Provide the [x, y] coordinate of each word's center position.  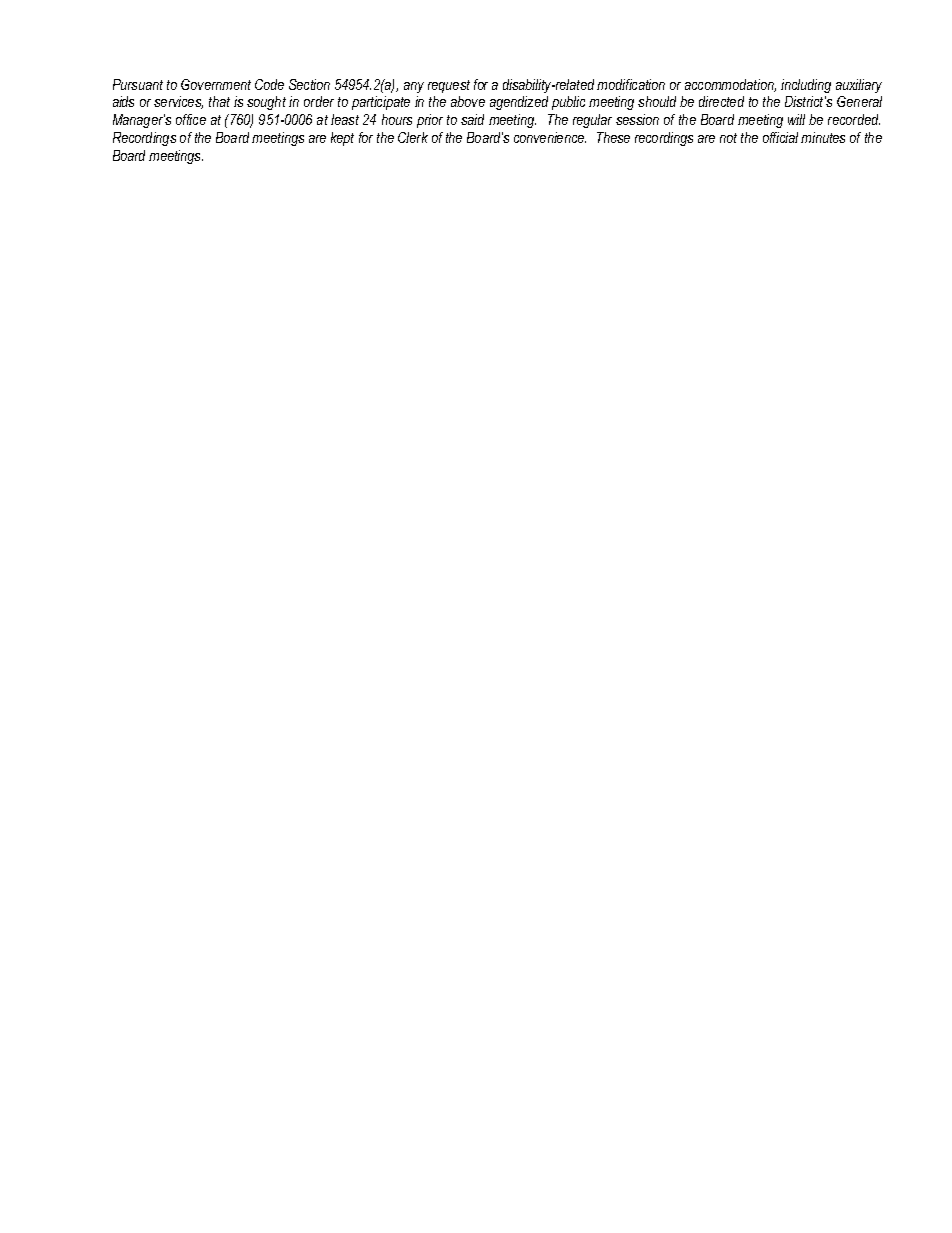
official [780, 137]
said [472, 119]
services [178, 102]
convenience [550, 137]
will [796, 119]
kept [342, 139]
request [449, 86]
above [468, 101]
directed [721, 101]
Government [216, 84]
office [191, 119]
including [806, 86]
